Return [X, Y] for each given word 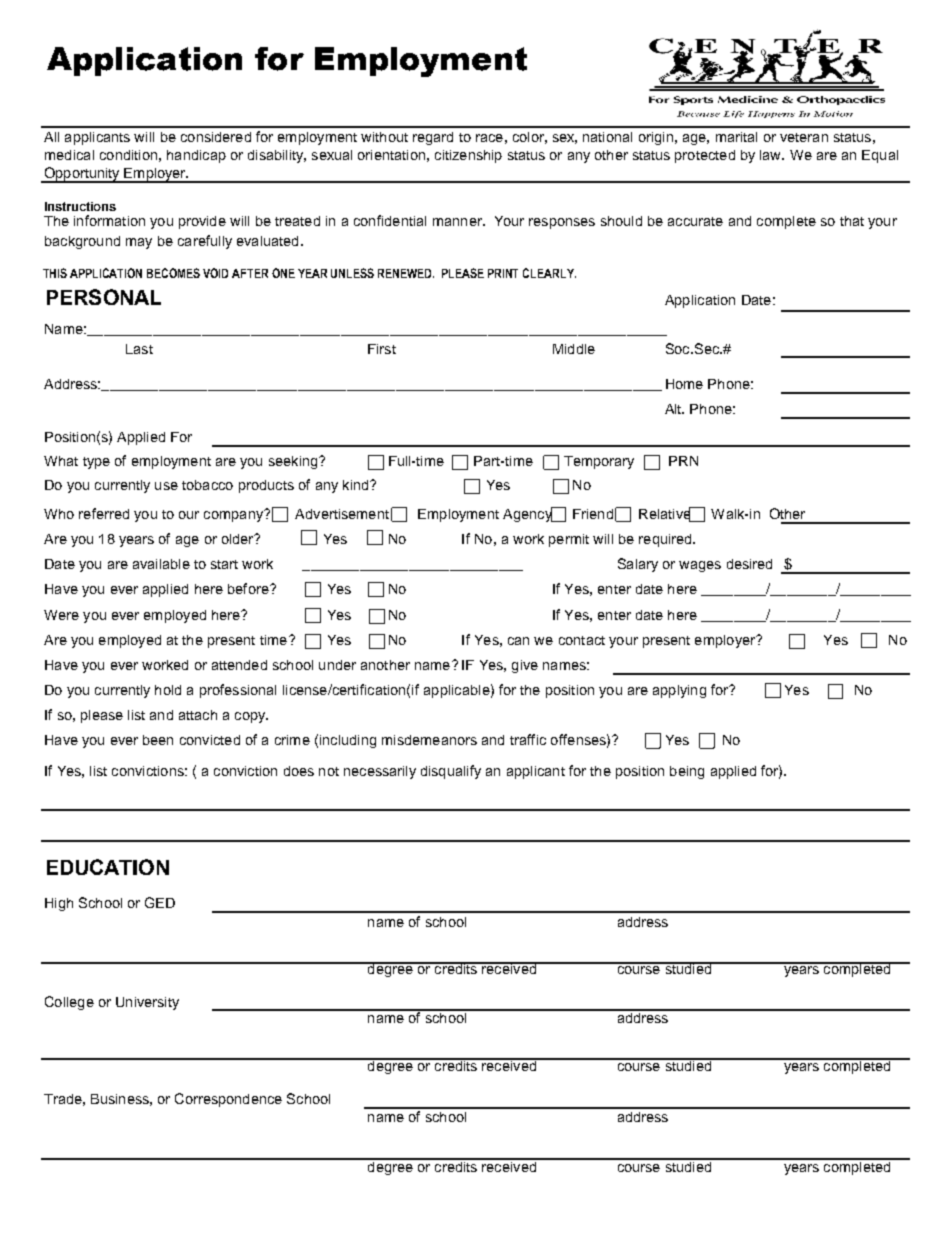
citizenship [468, 156]
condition [128, 155]
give [525, 666]
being [687, 772]
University [147, 1003]
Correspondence [228, 1100]
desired [749, 564]
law [771, 155]
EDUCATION [108, 867]
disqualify [451, 772]
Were [61, 615]
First [382, 349]
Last [139, 349]
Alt [674, 409]
